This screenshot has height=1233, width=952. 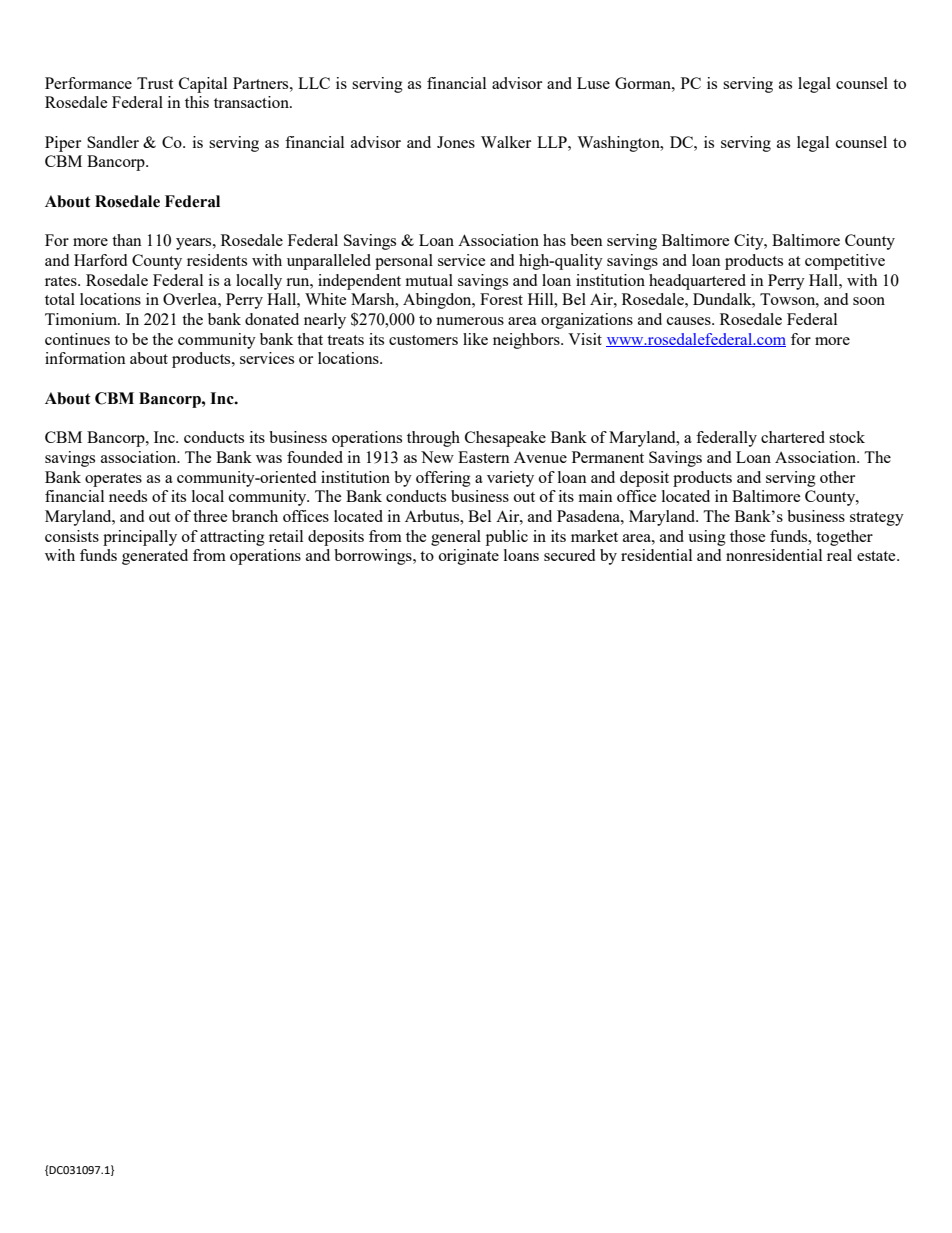 I want to click on information, so click(x=85, y=358).
